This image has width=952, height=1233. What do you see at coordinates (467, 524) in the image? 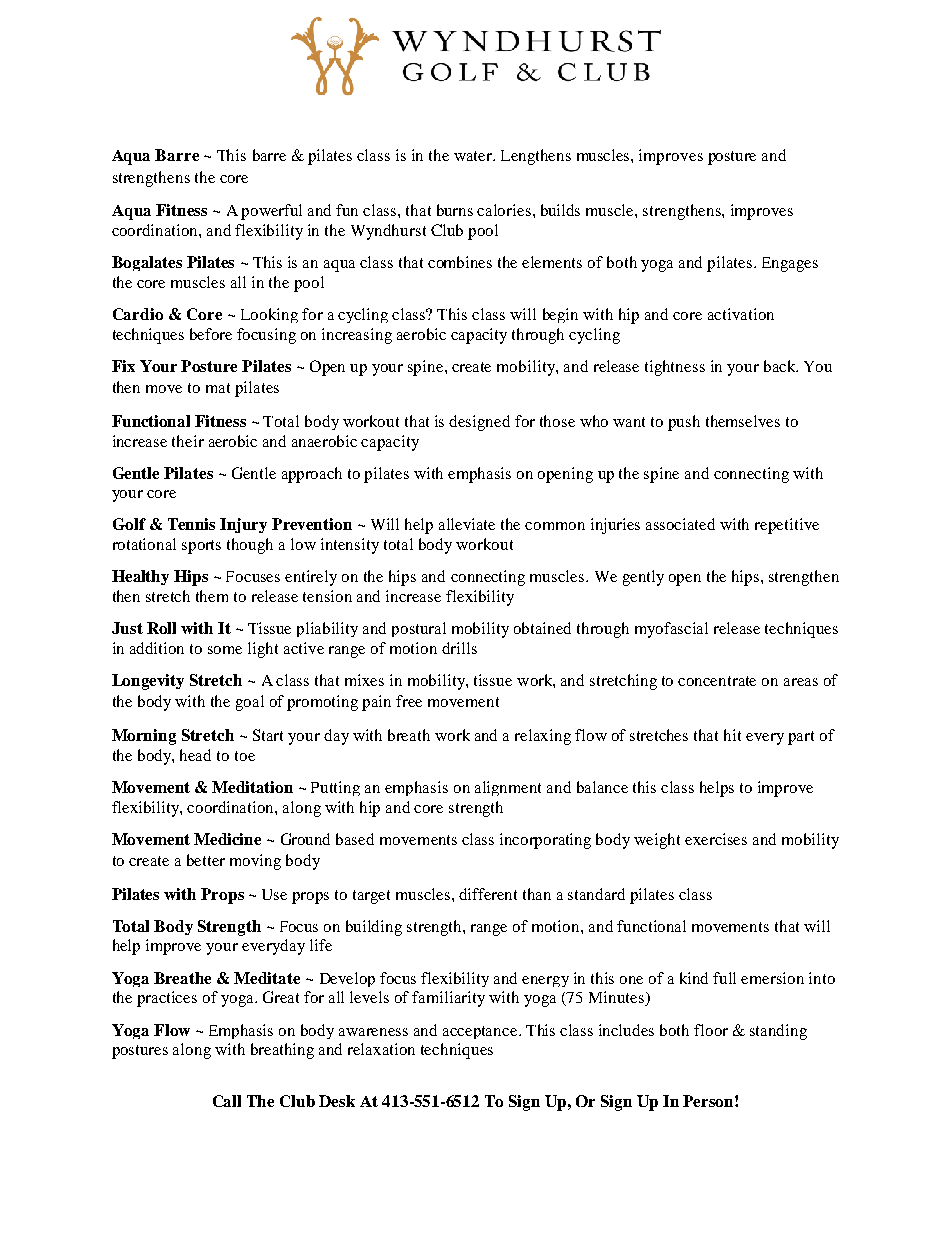
I see `alleviate` at bounding box center [467, 524].
